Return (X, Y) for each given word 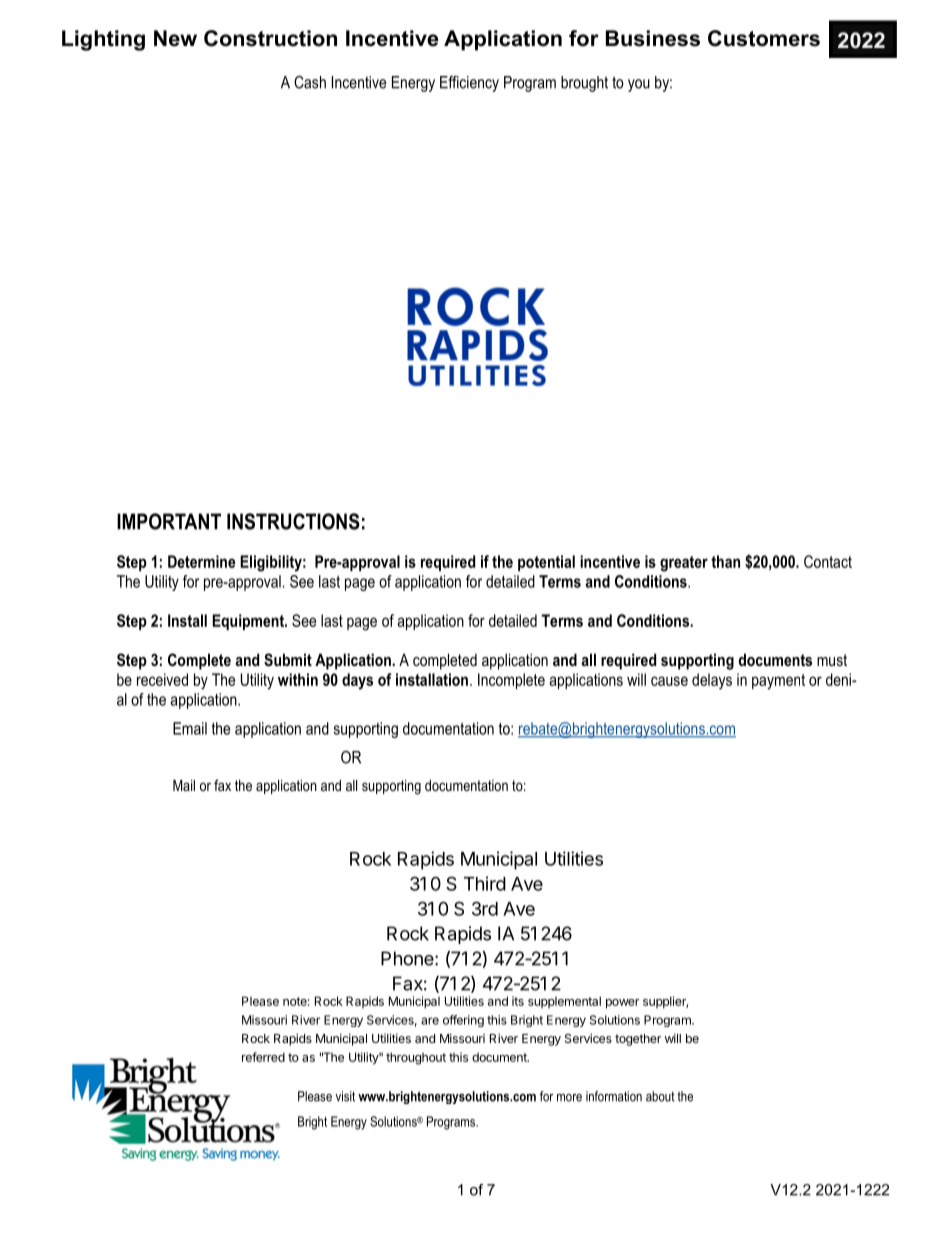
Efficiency (469, 84)
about (660, 1096)
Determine (202, 561)
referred (263, 1057)
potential (546, 563)
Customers (764, 38)
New (175, 38)
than (725, 561)
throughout (416, 1058)
